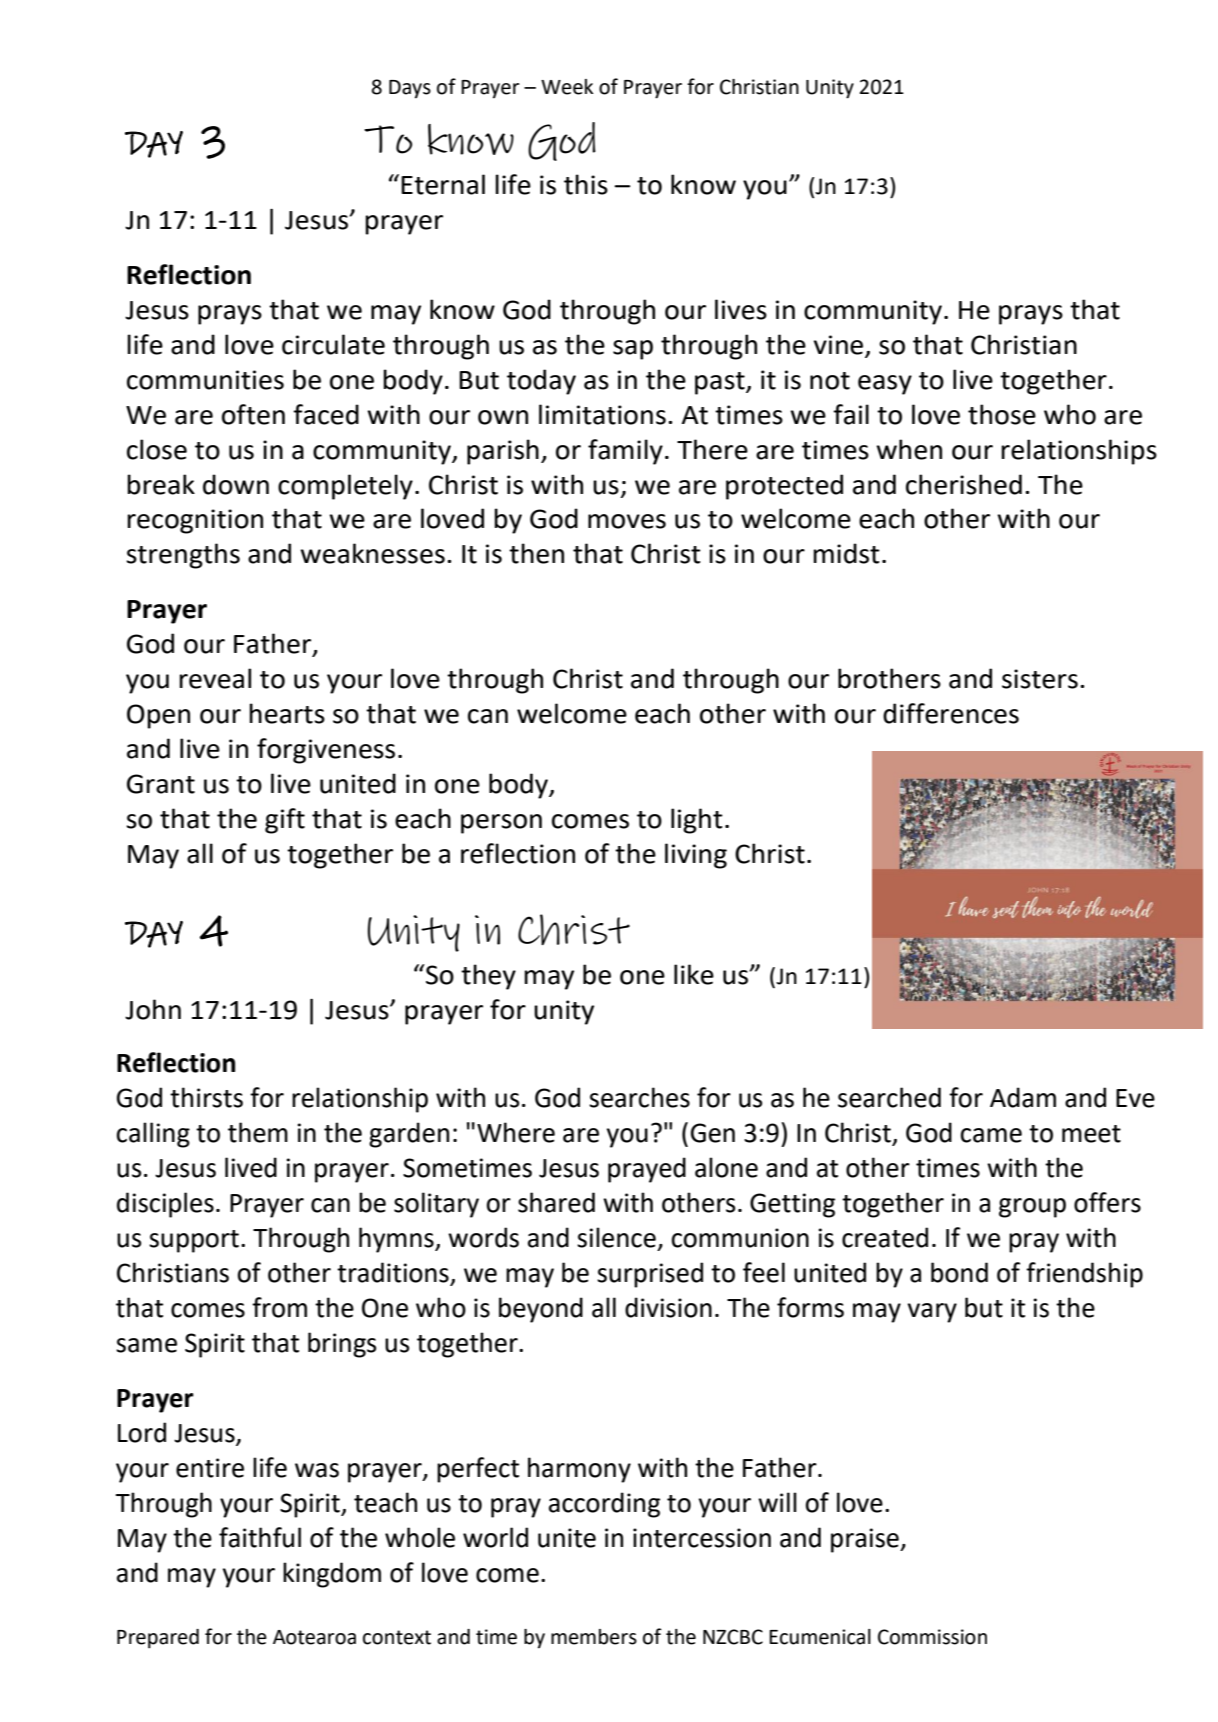  I want to click on sisters, so click(1040, 679).
